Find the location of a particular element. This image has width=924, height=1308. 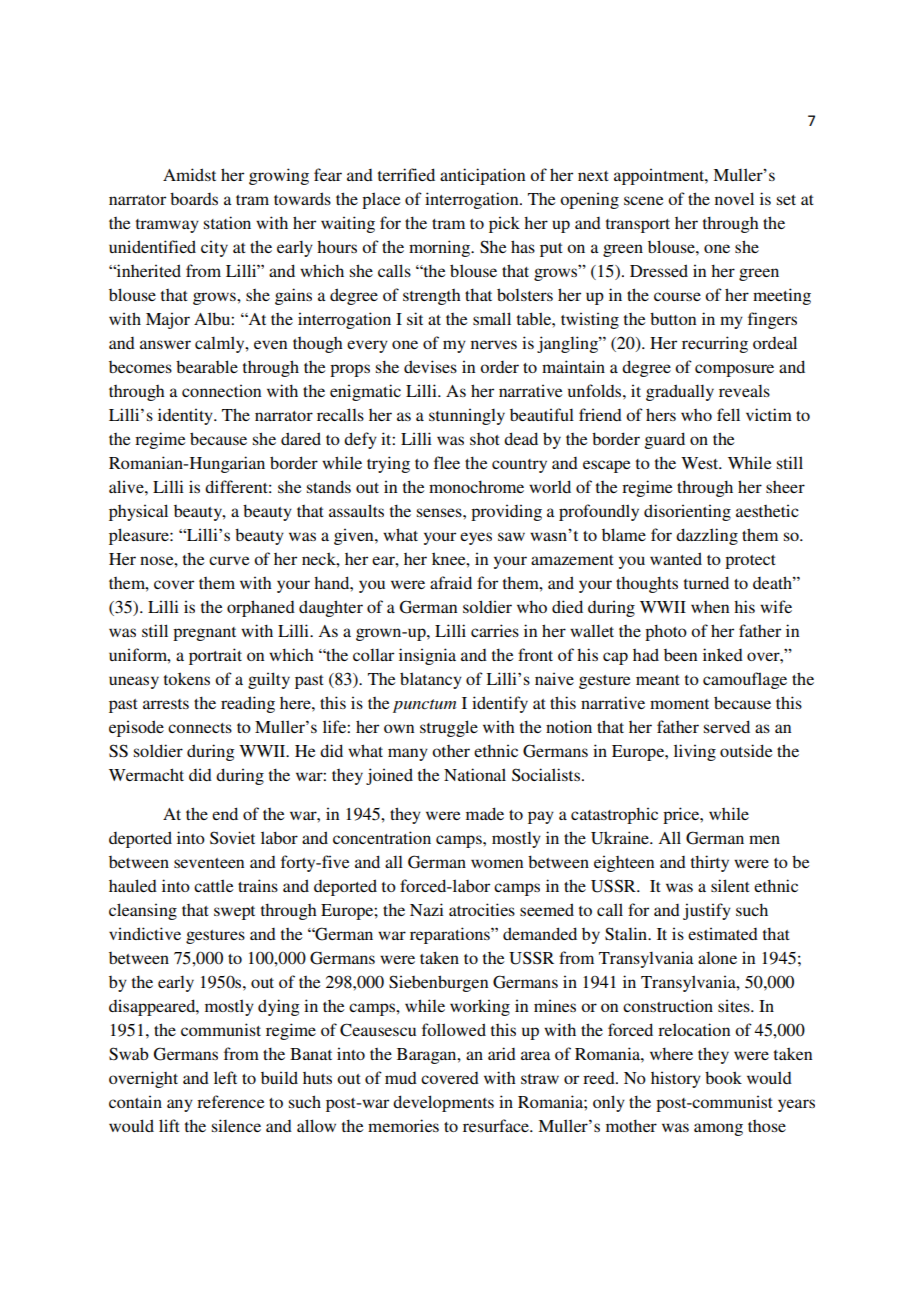

reference is located at coordinates (231, 1101).
